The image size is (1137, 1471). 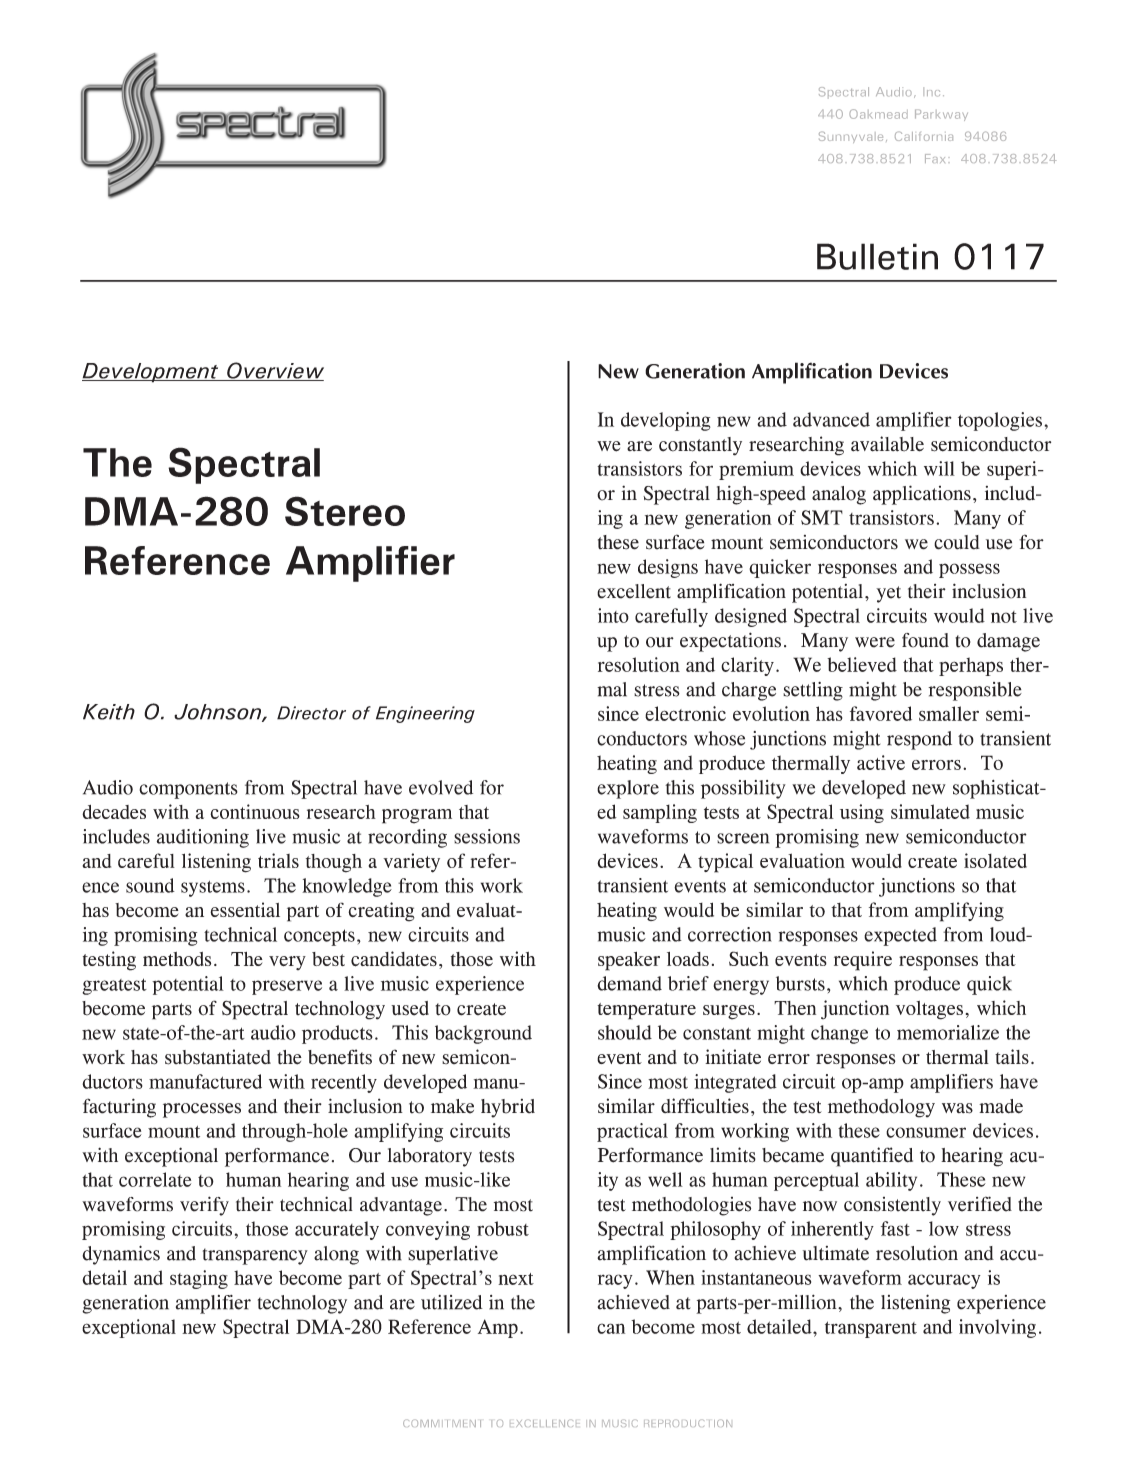 What do you see at coordinates (199, 1279) in the document?
I see `staging` at bounding box center [199, 1279].
